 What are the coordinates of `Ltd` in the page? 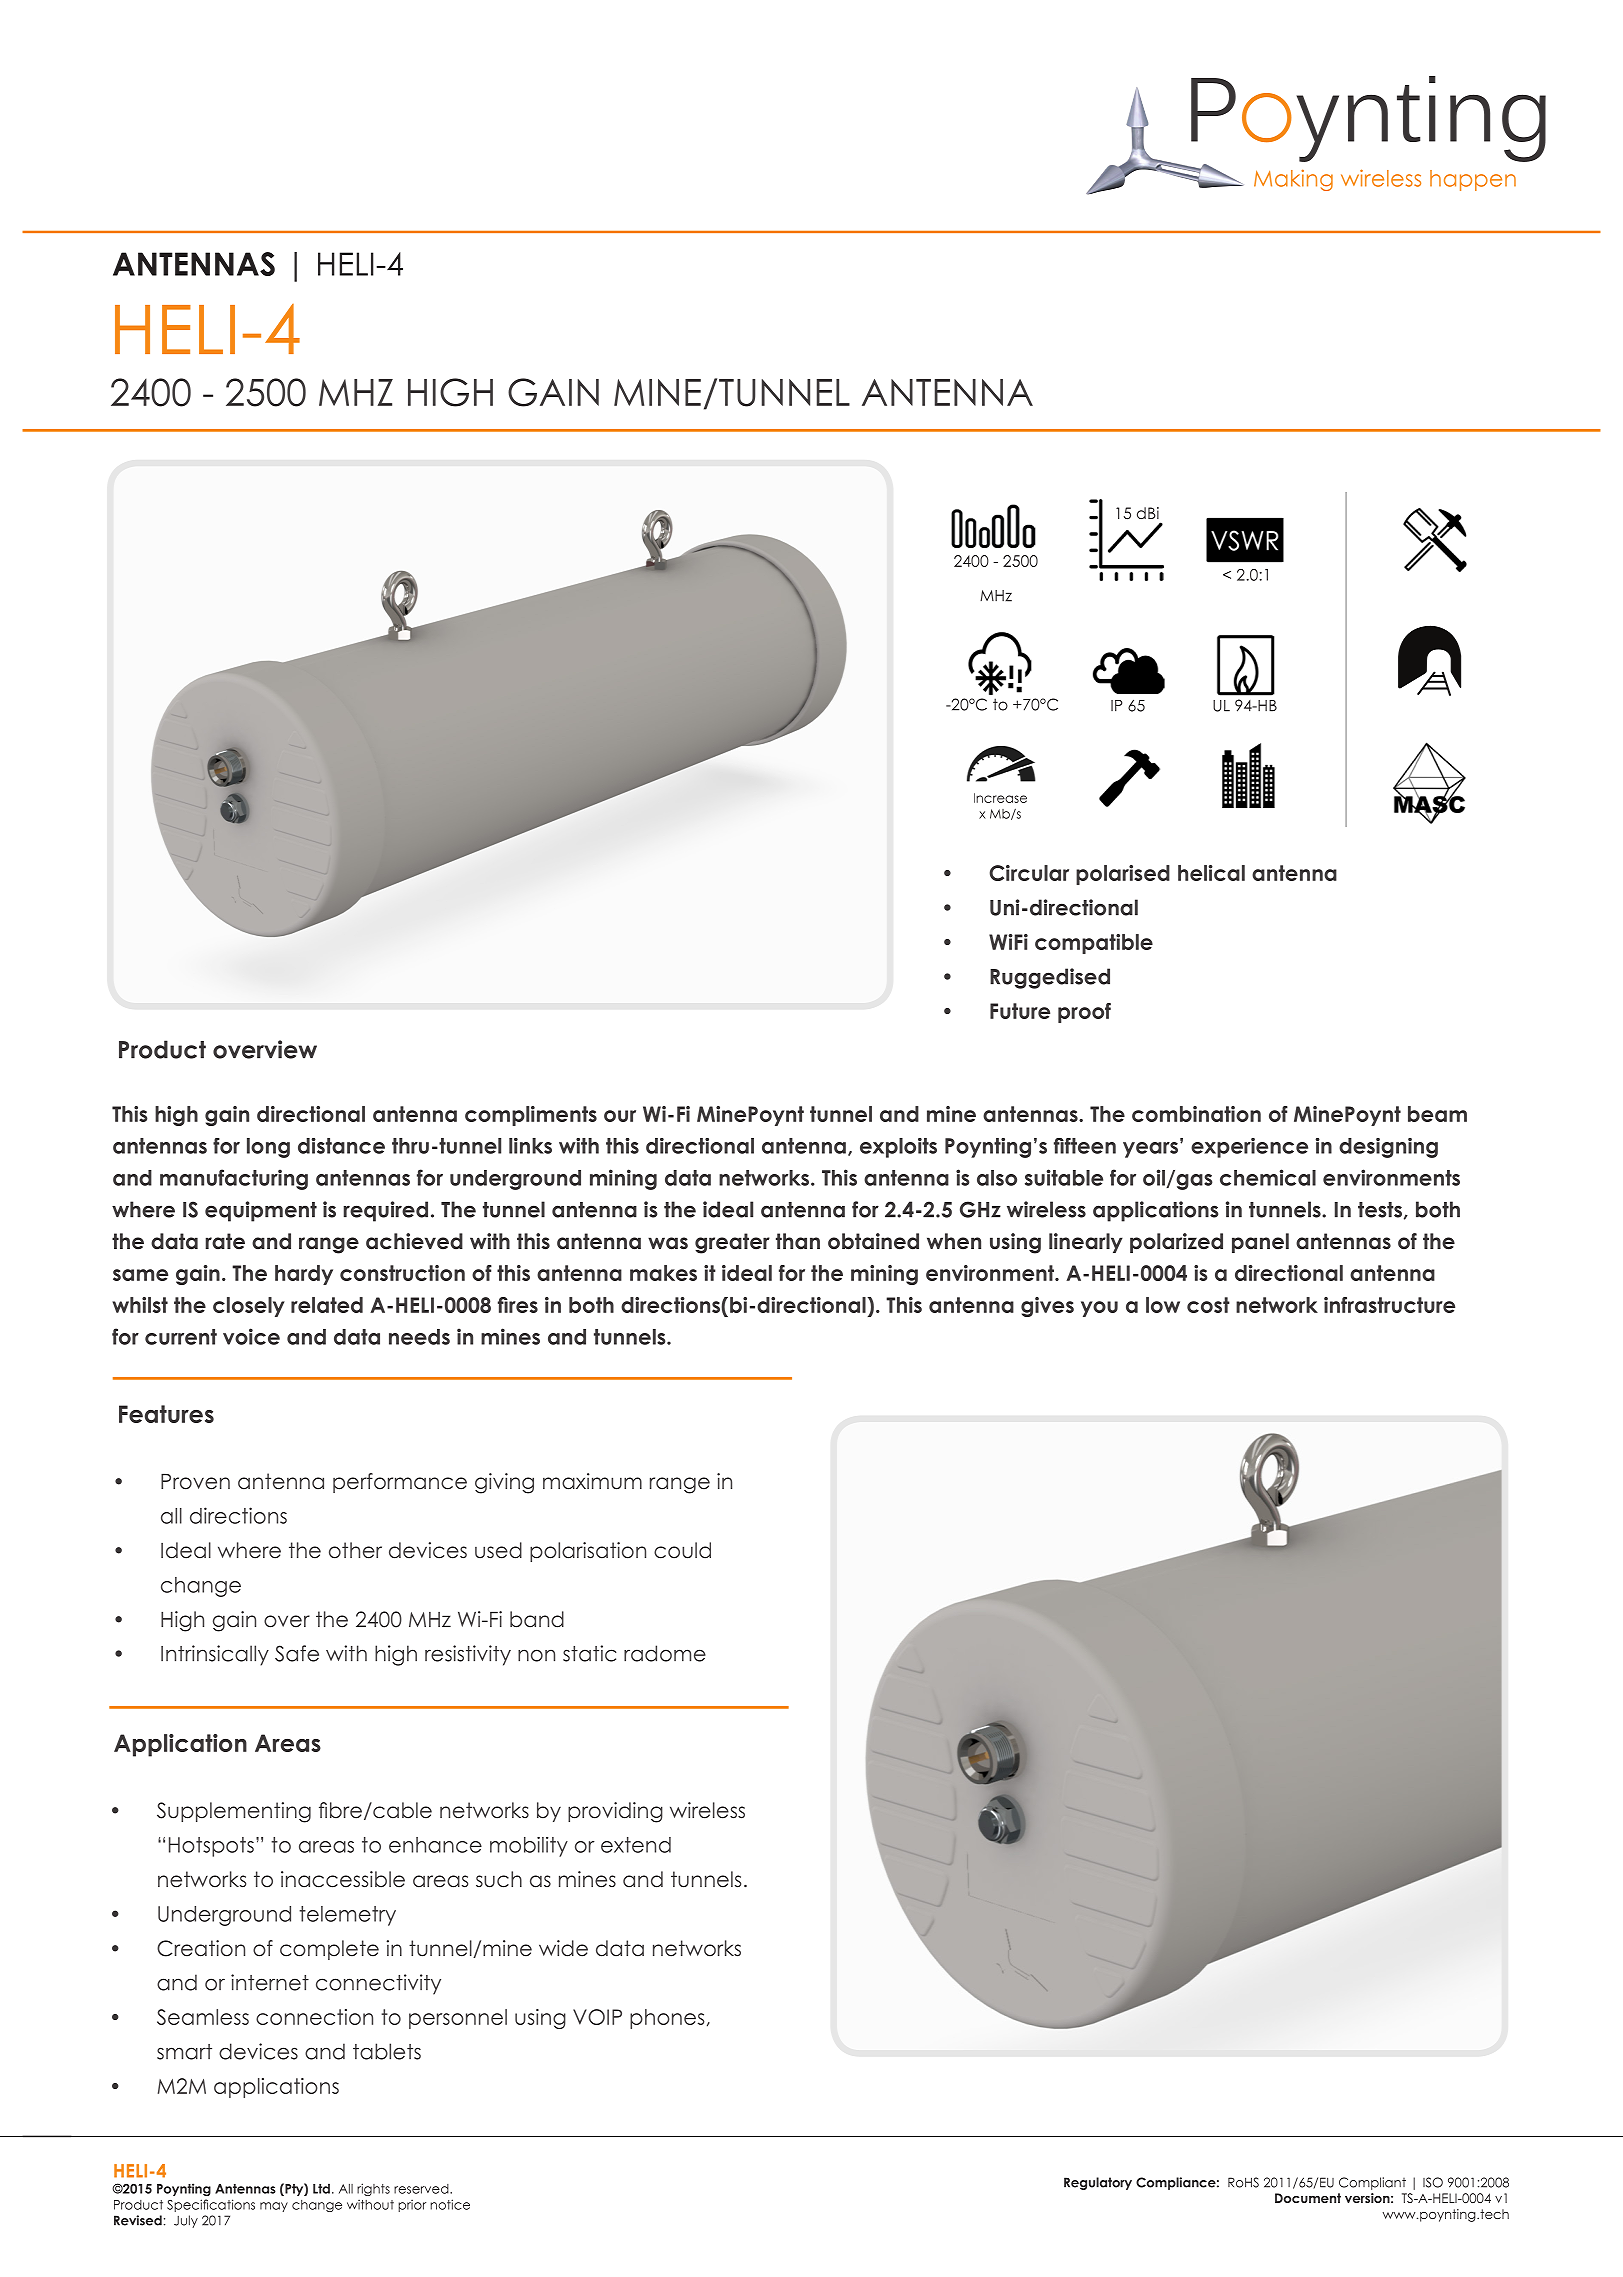 It's located at (321, 2188).
